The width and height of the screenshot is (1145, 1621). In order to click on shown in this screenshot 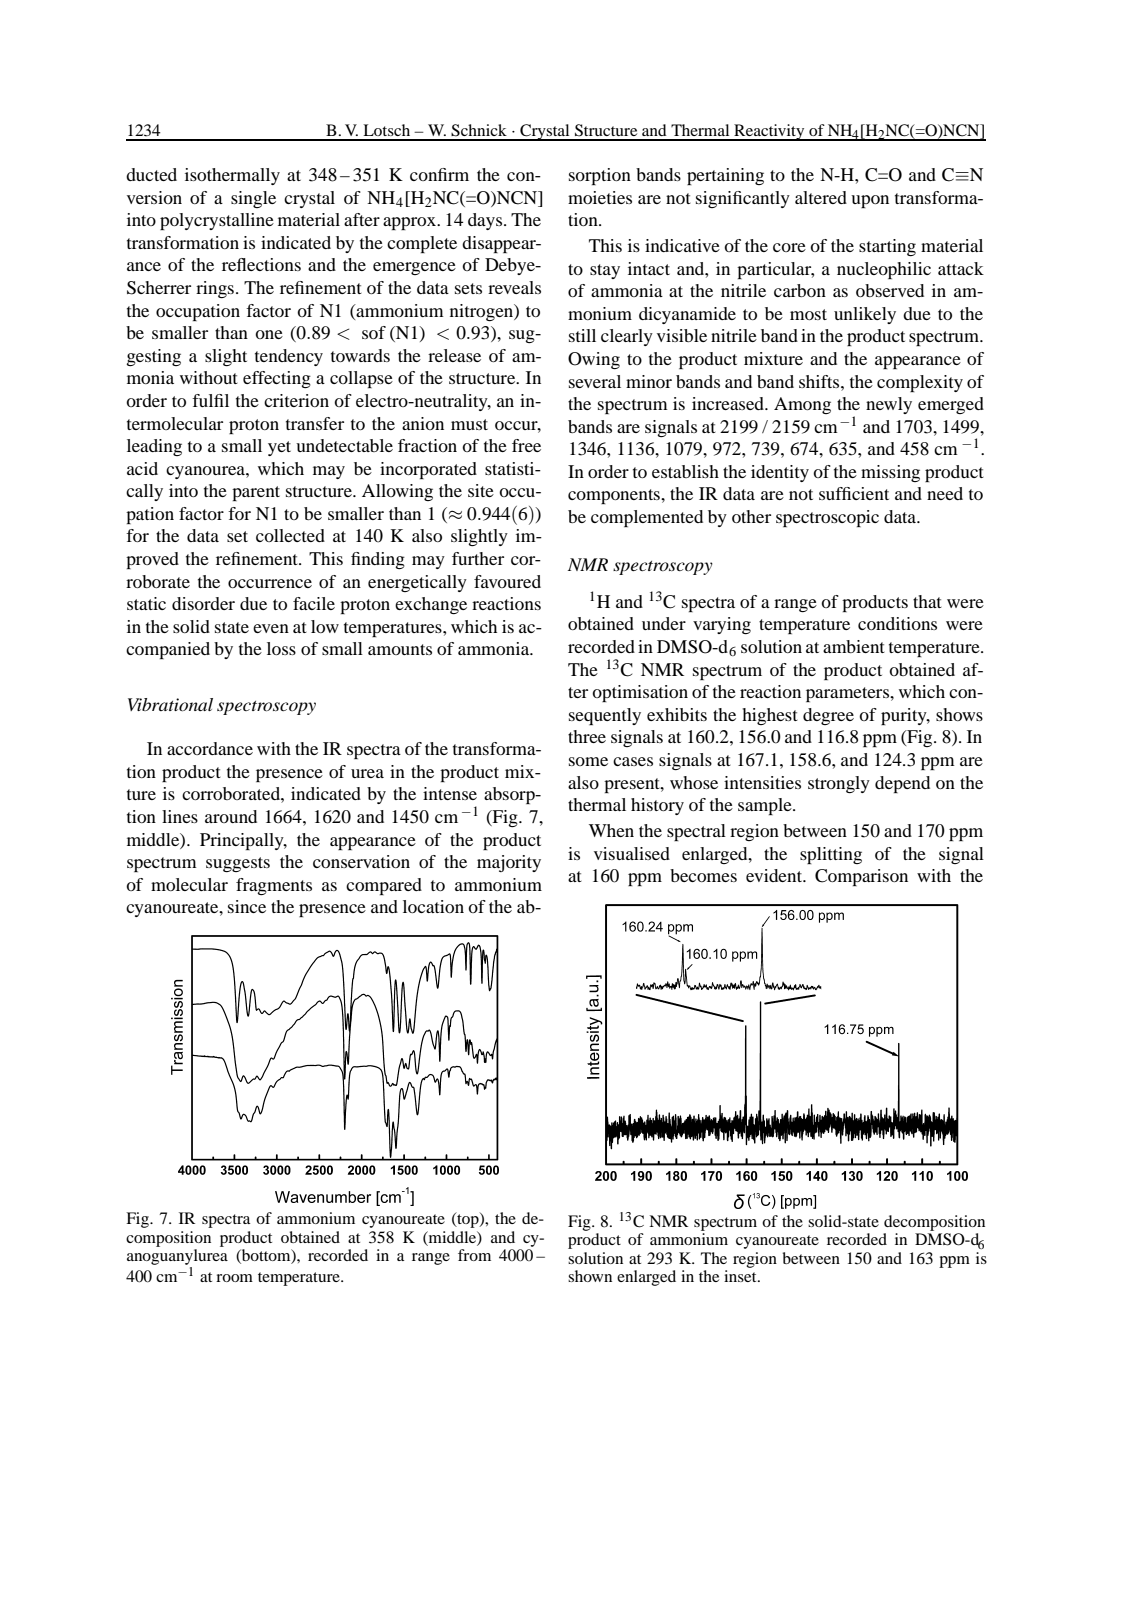, I will do `click(590, 1276)`.
